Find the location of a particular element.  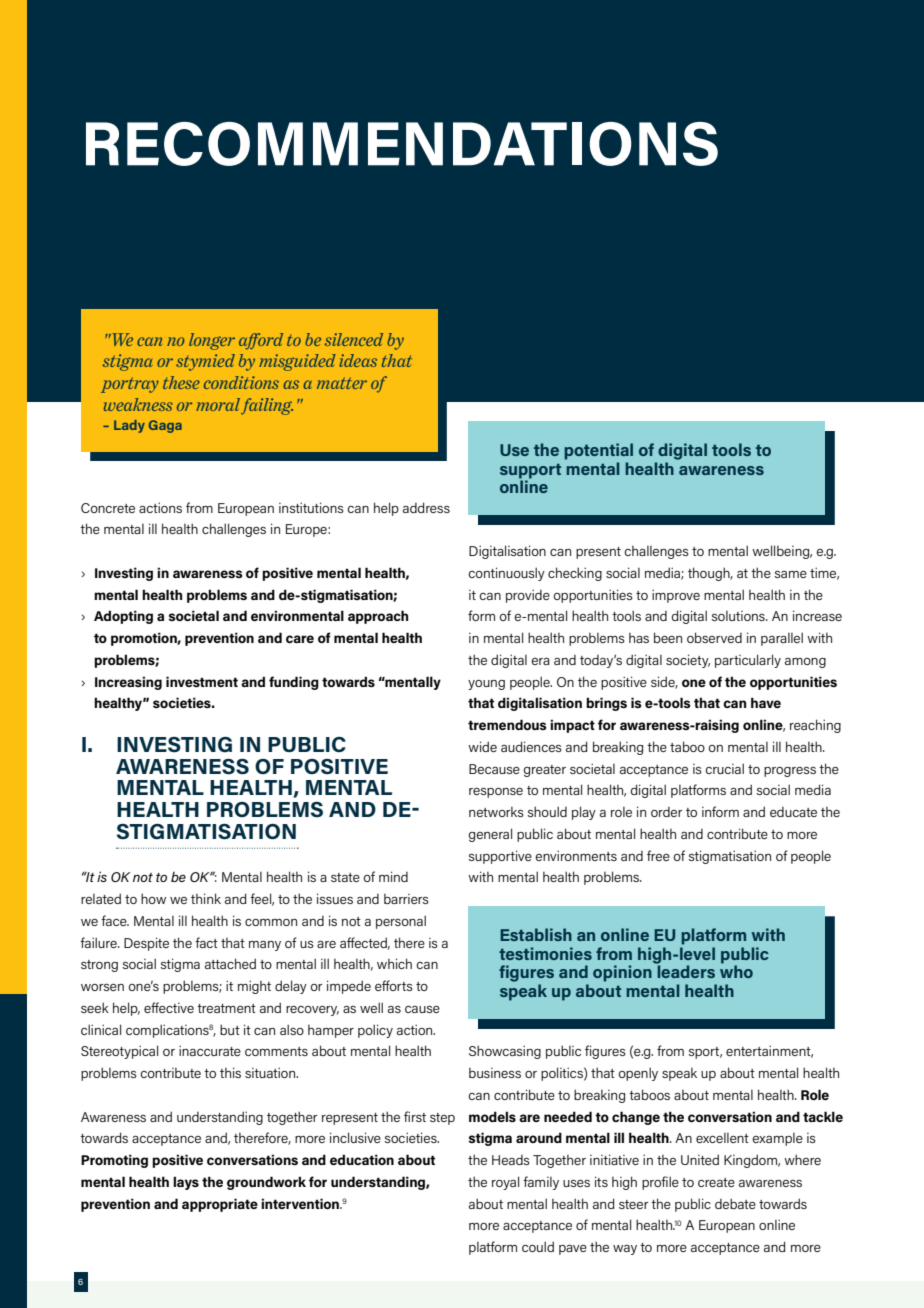

investment is located at coordinates (202, 681).
